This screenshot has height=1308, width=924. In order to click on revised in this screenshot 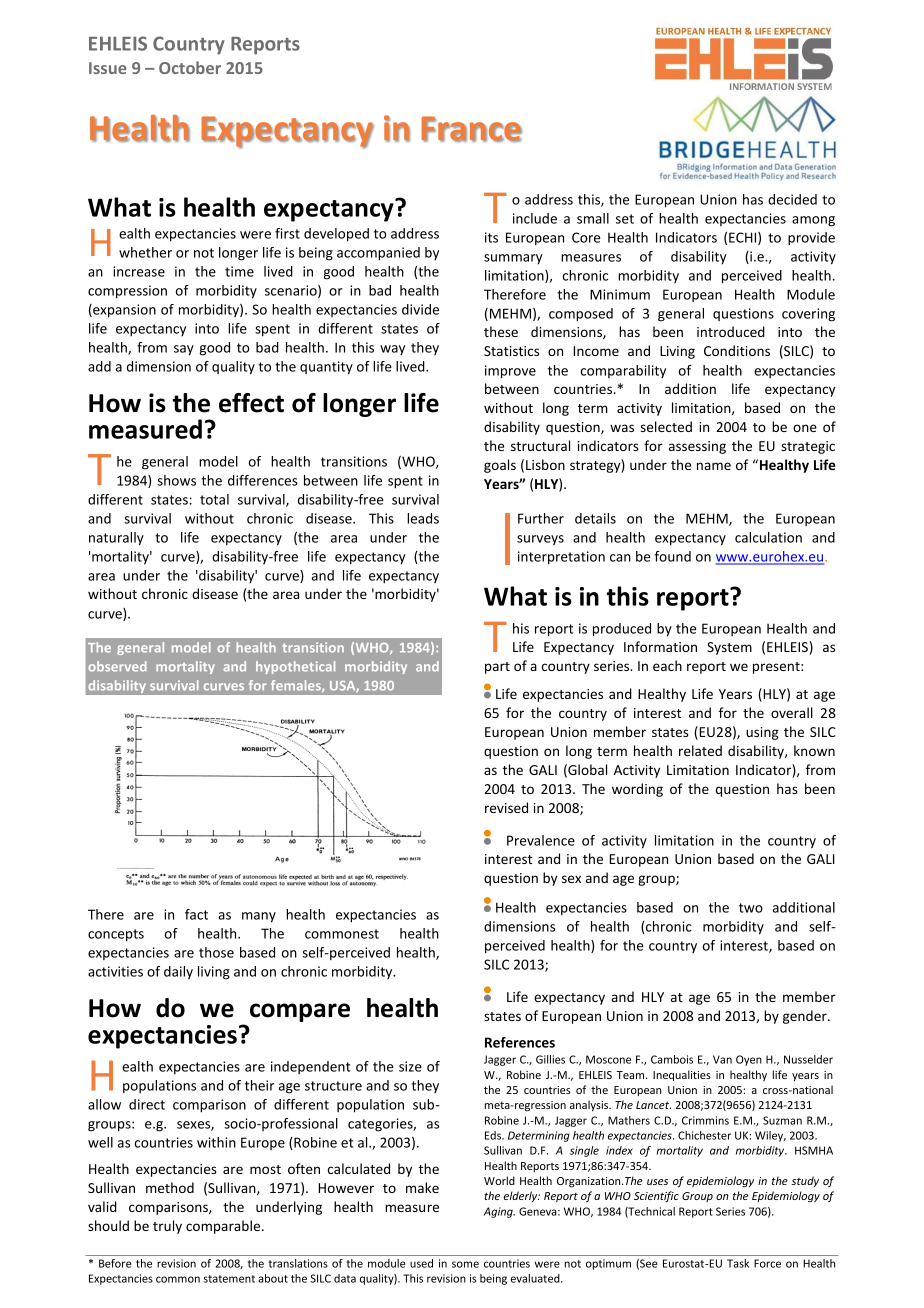, I will do `click(506, 807)`.
